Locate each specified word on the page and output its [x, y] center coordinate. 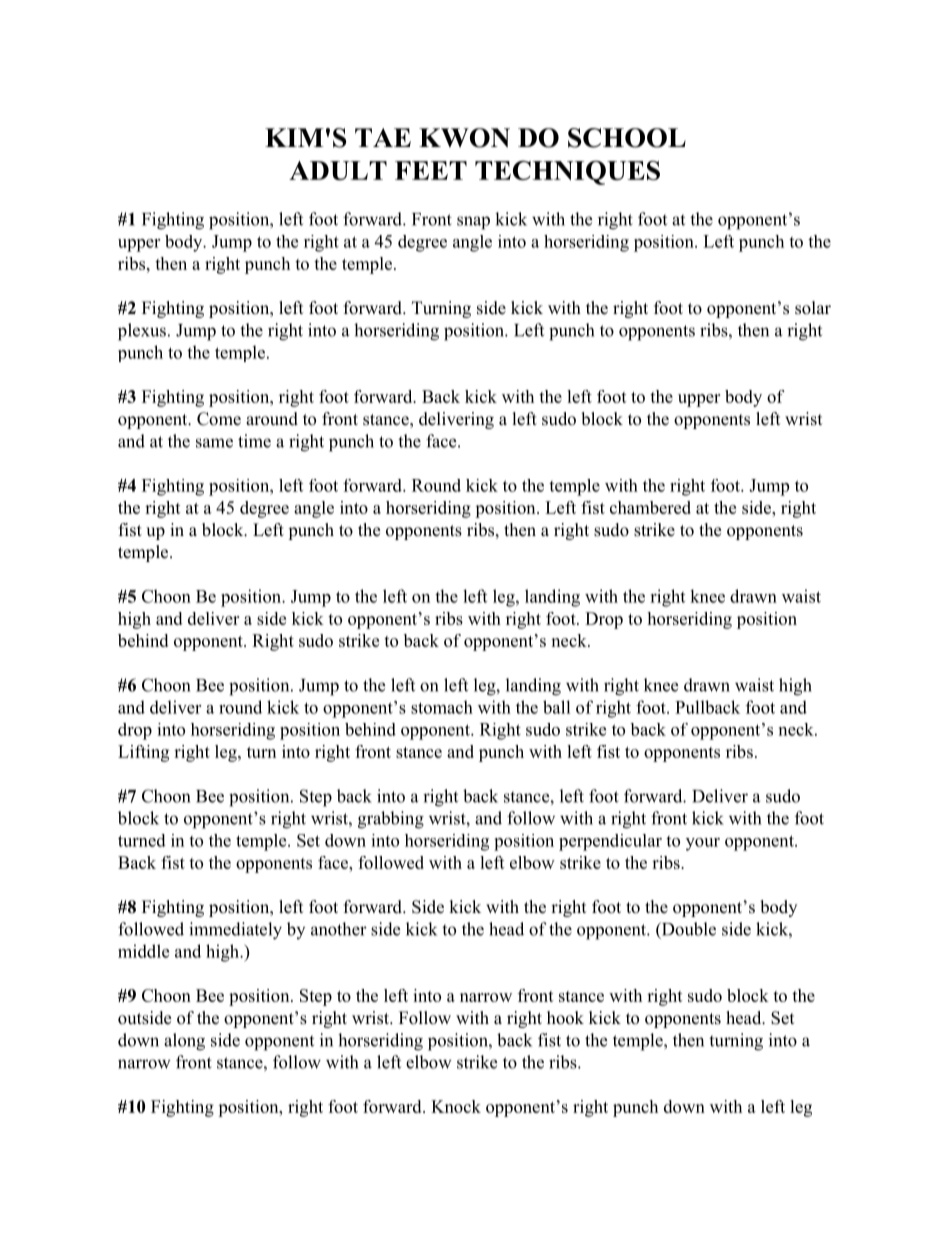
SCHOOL [627, 138]
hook [565, 1018]
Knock [456, 1106]
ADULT [338, 170]
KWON [464, 138]
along [184, 1042]
